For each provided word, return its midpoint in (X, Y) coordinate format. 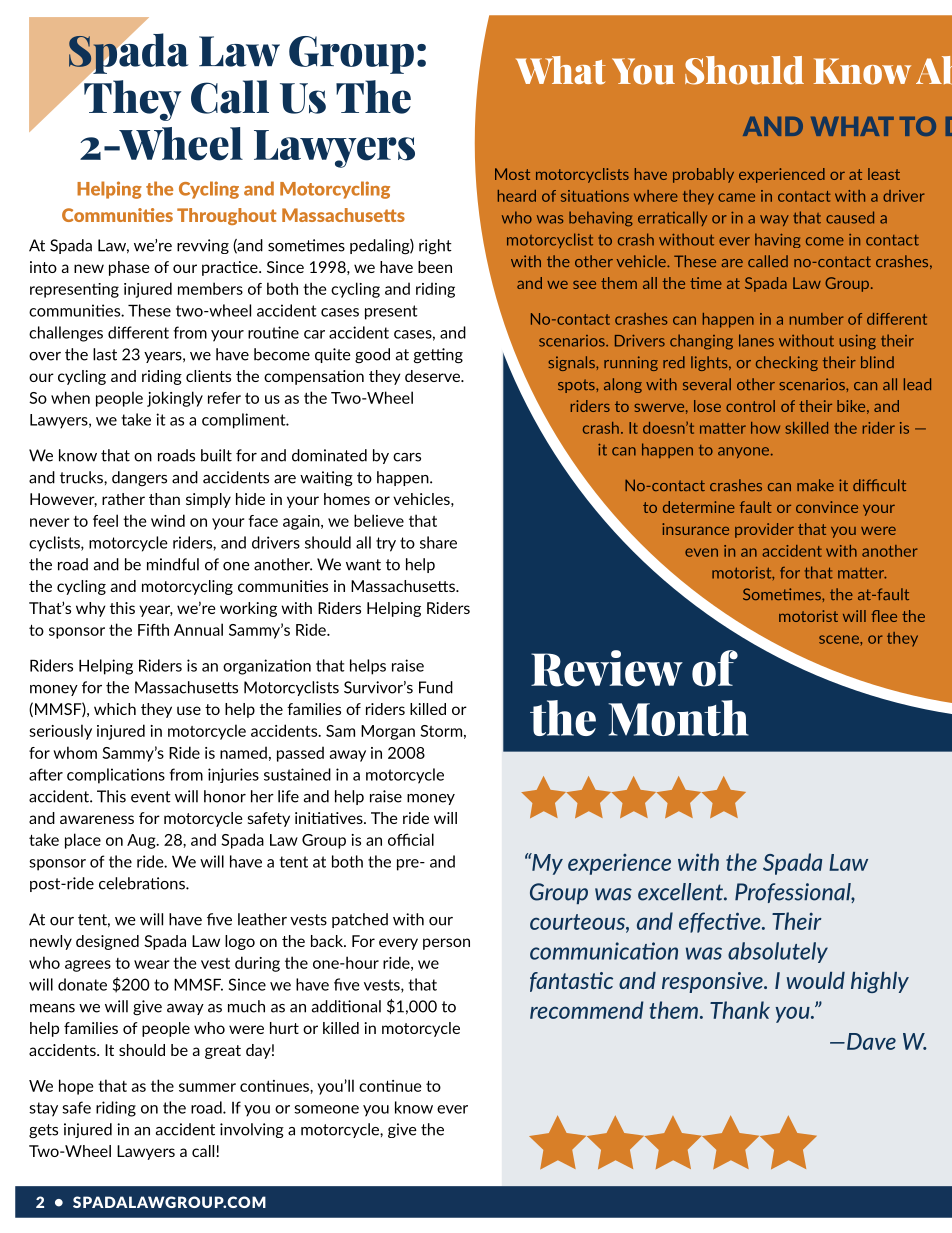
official (411, 839)
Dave (871, 1041)
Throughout (227, 216)
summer (207, 1087)
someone (326, 1109)
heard (517, 196)
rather (123, 499)
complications (116, 776)
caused (850, 217)
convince (827, 507)
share (438, 542)
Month (678, 718)
